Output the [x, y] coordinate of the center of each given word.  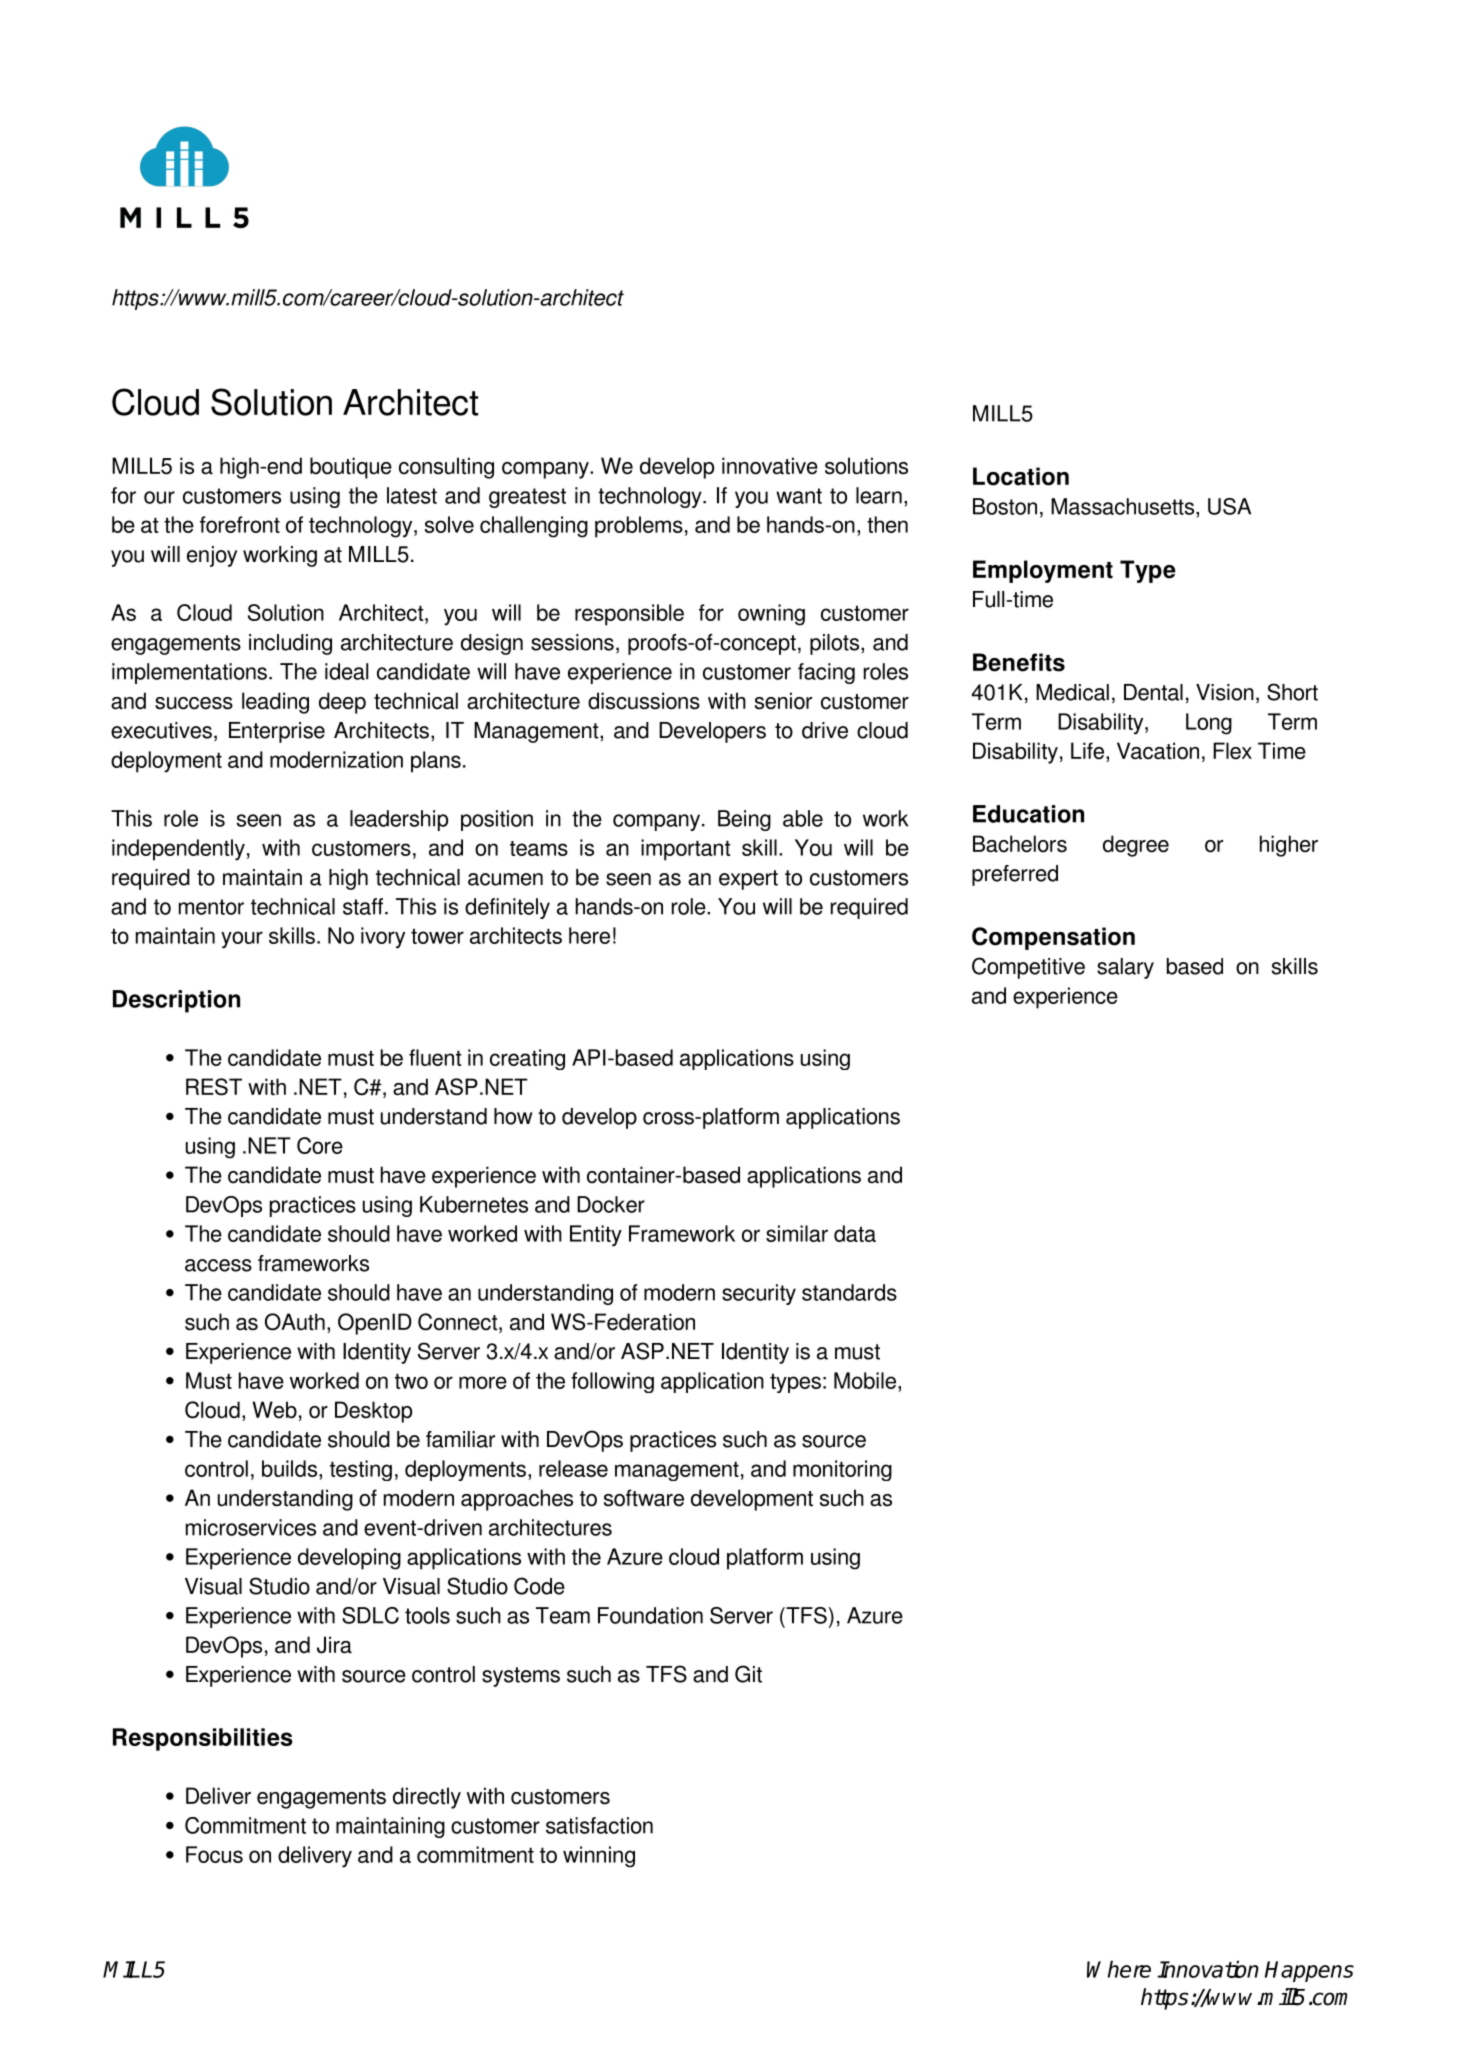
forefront [240, 524]
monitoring [842, 1470]
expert [748, 880]
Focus [214, 1854]
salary [1125, 968]
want [799, 496]
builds [289, 1468]
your [242, 940]
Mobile [866, 1380]
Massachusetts [1124, 506]
